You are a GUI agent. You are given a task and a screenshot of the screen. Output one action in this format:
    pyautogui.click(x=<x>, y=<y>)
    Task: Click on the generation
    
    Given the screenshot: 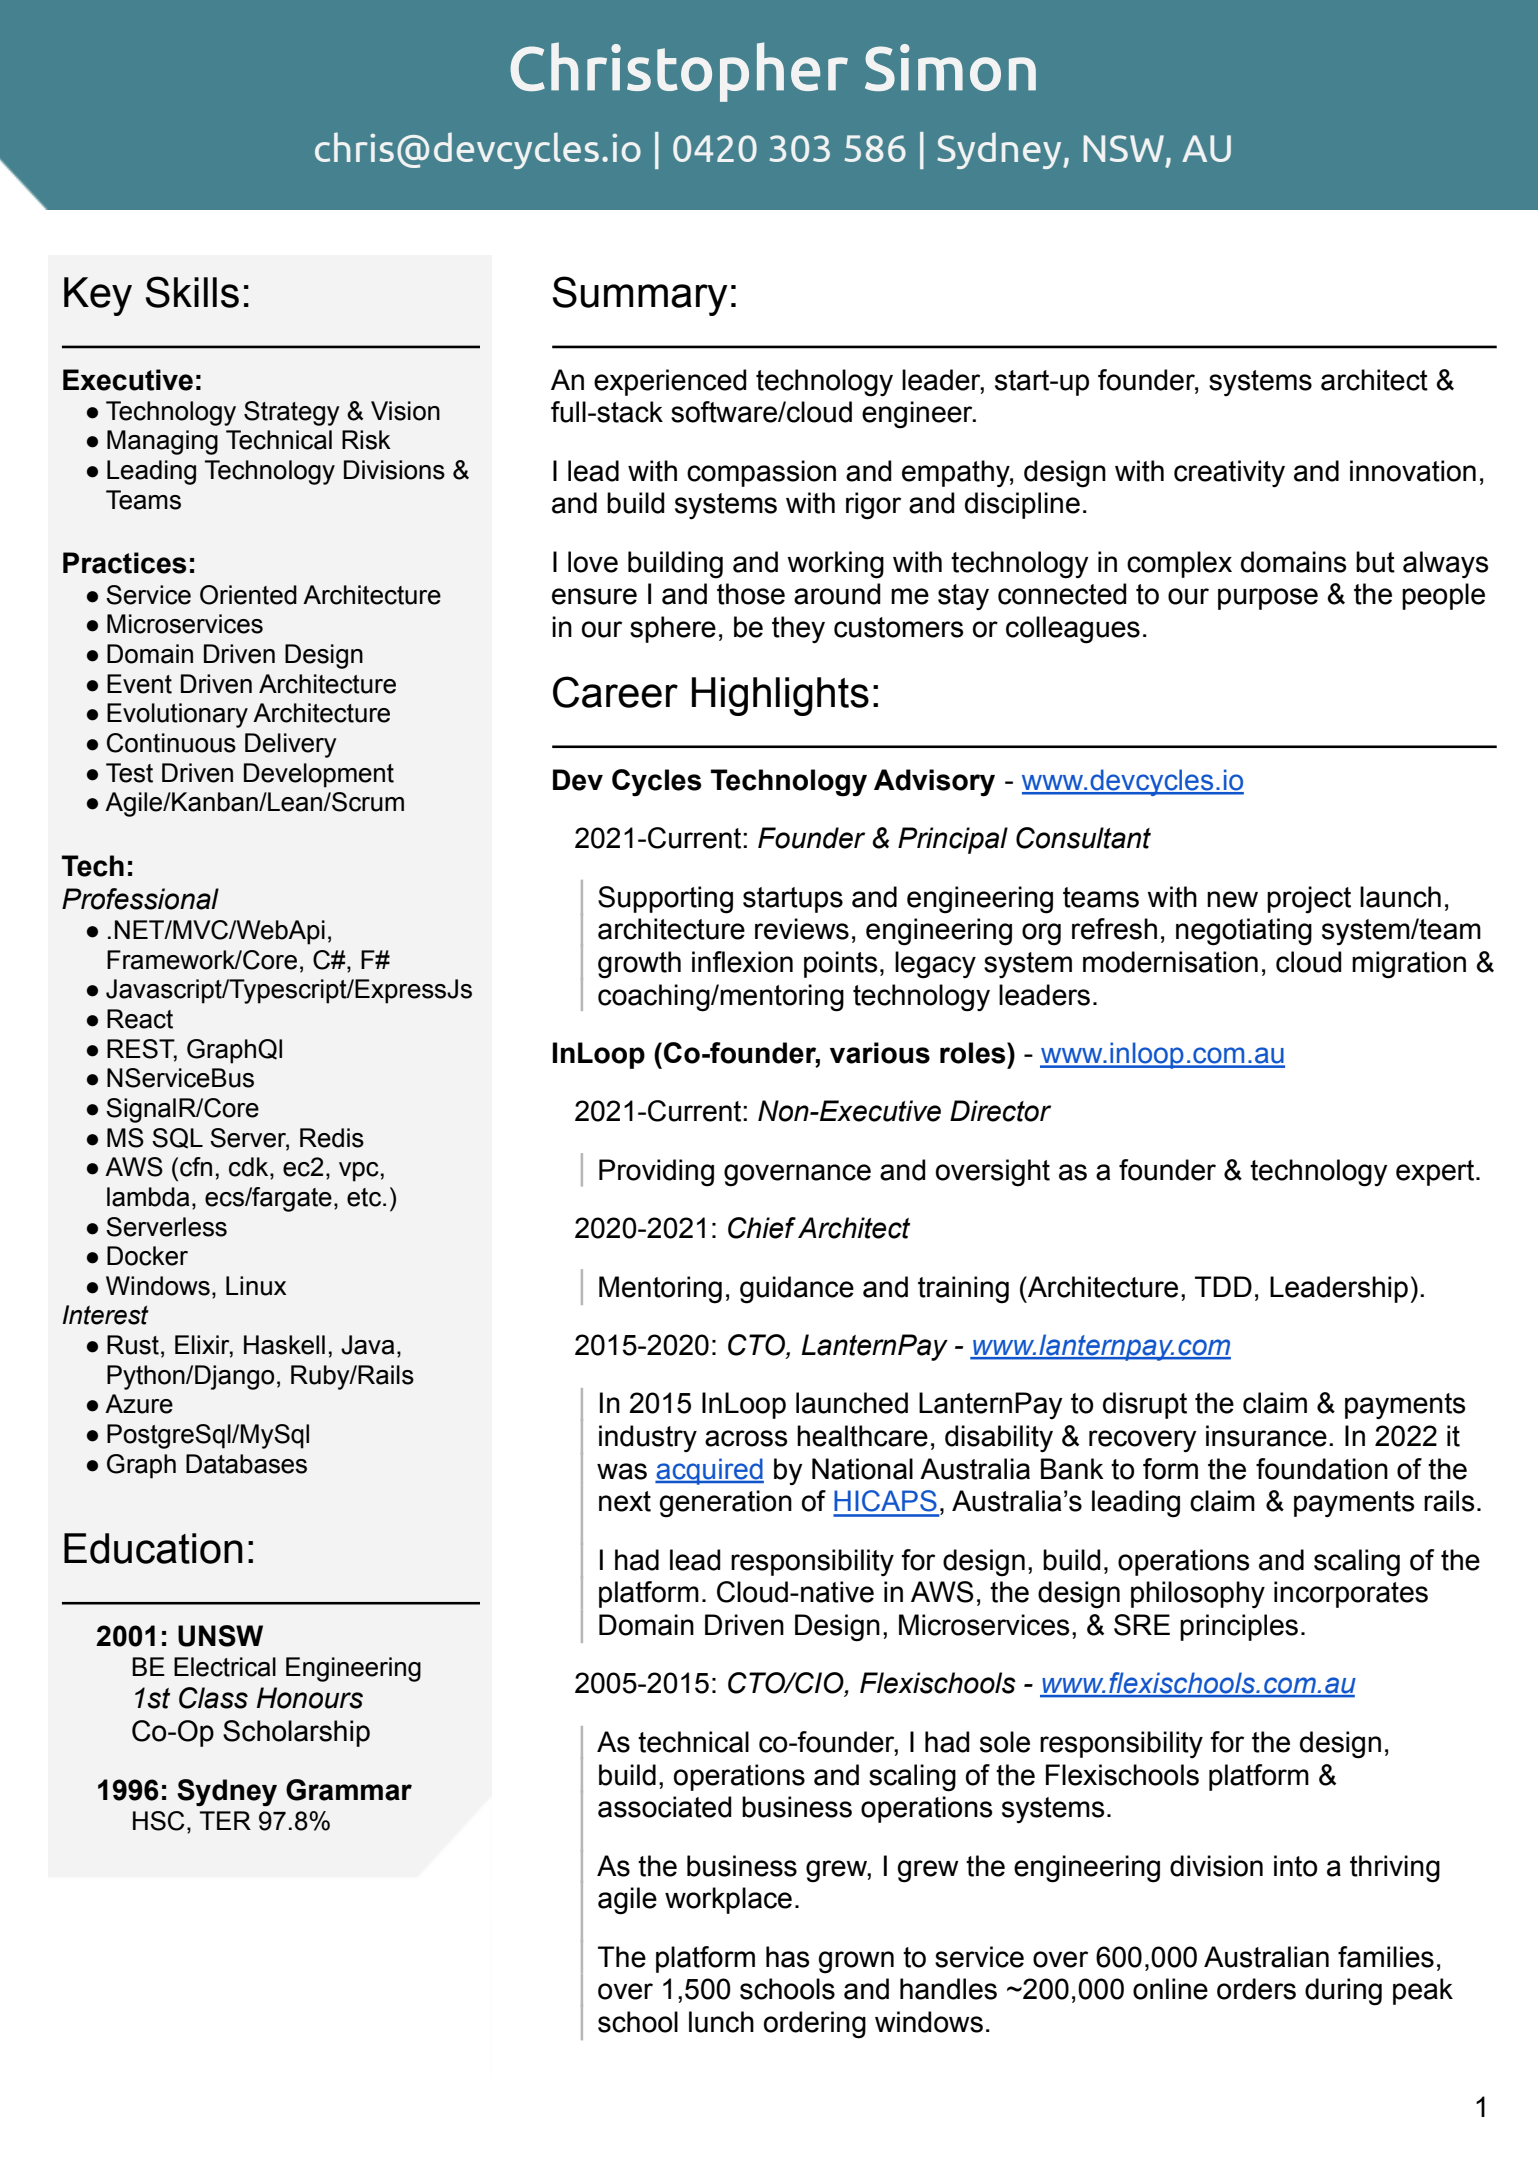 What is the action you would take?
    pyautogui.click(x=725, y=1504)
